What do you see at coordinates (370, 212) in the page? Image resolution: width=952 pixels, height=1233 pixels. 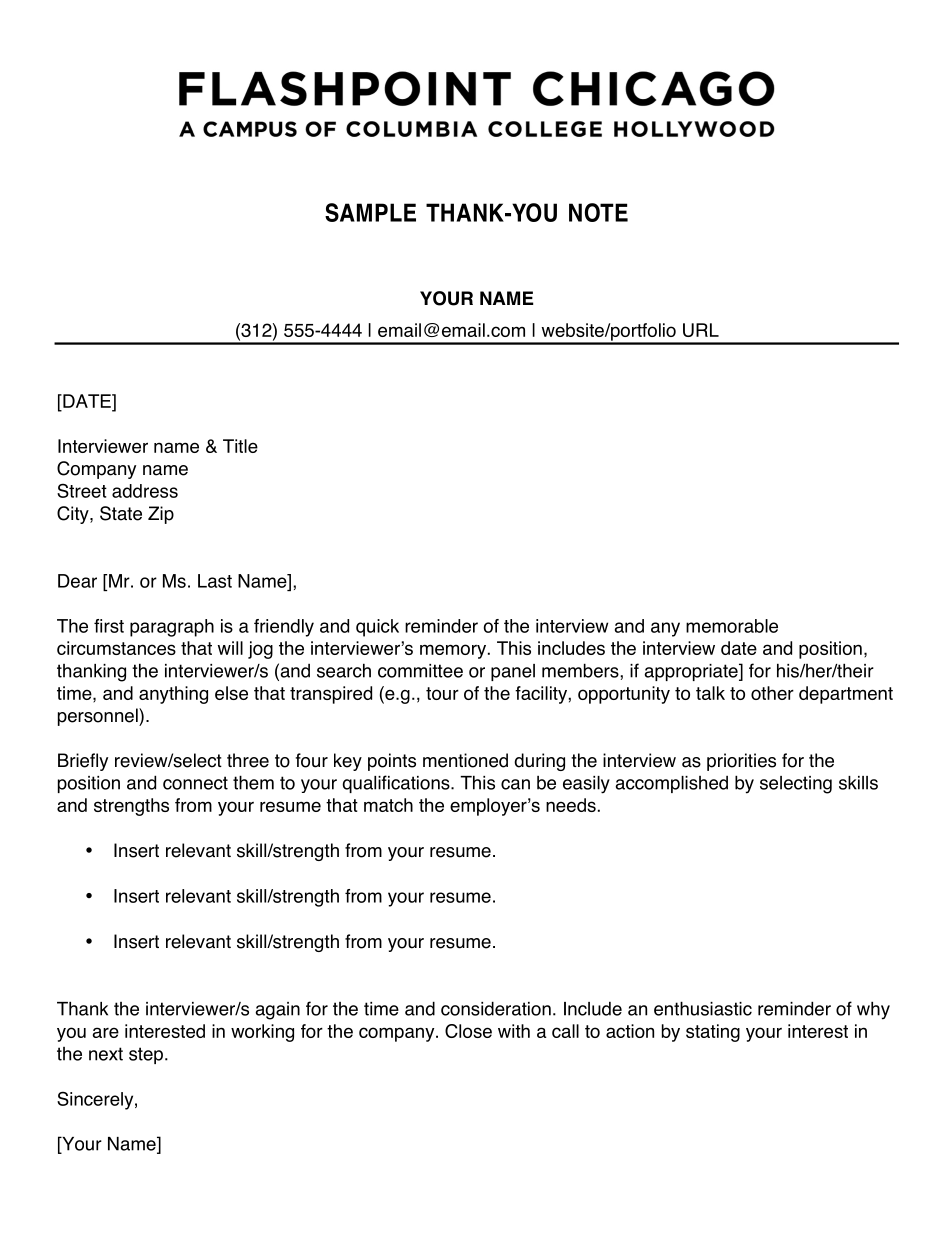 I see `SAMPLE` at bounding box center [370, 212].
